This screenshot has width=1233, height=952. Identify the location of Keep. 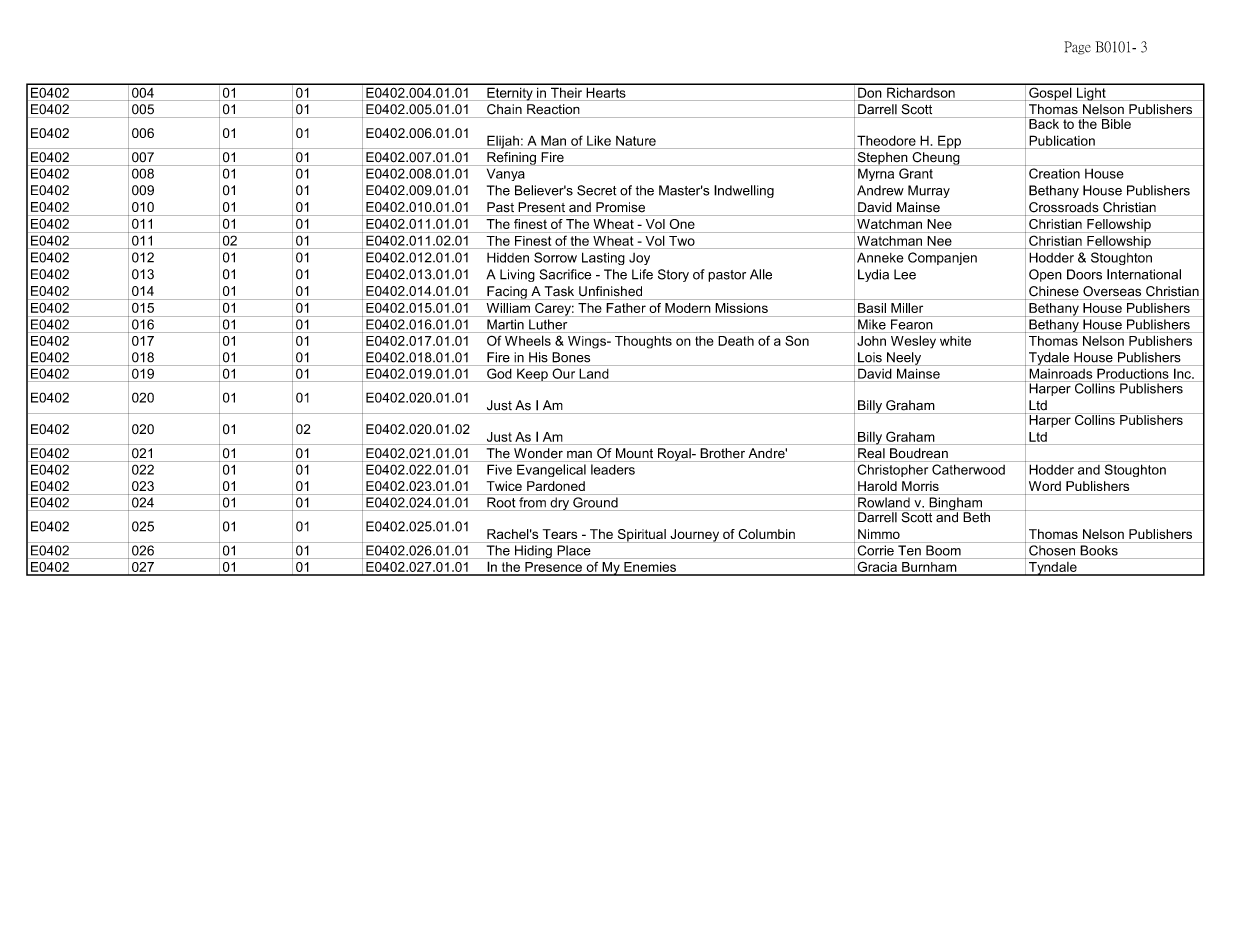
(532, 375).
